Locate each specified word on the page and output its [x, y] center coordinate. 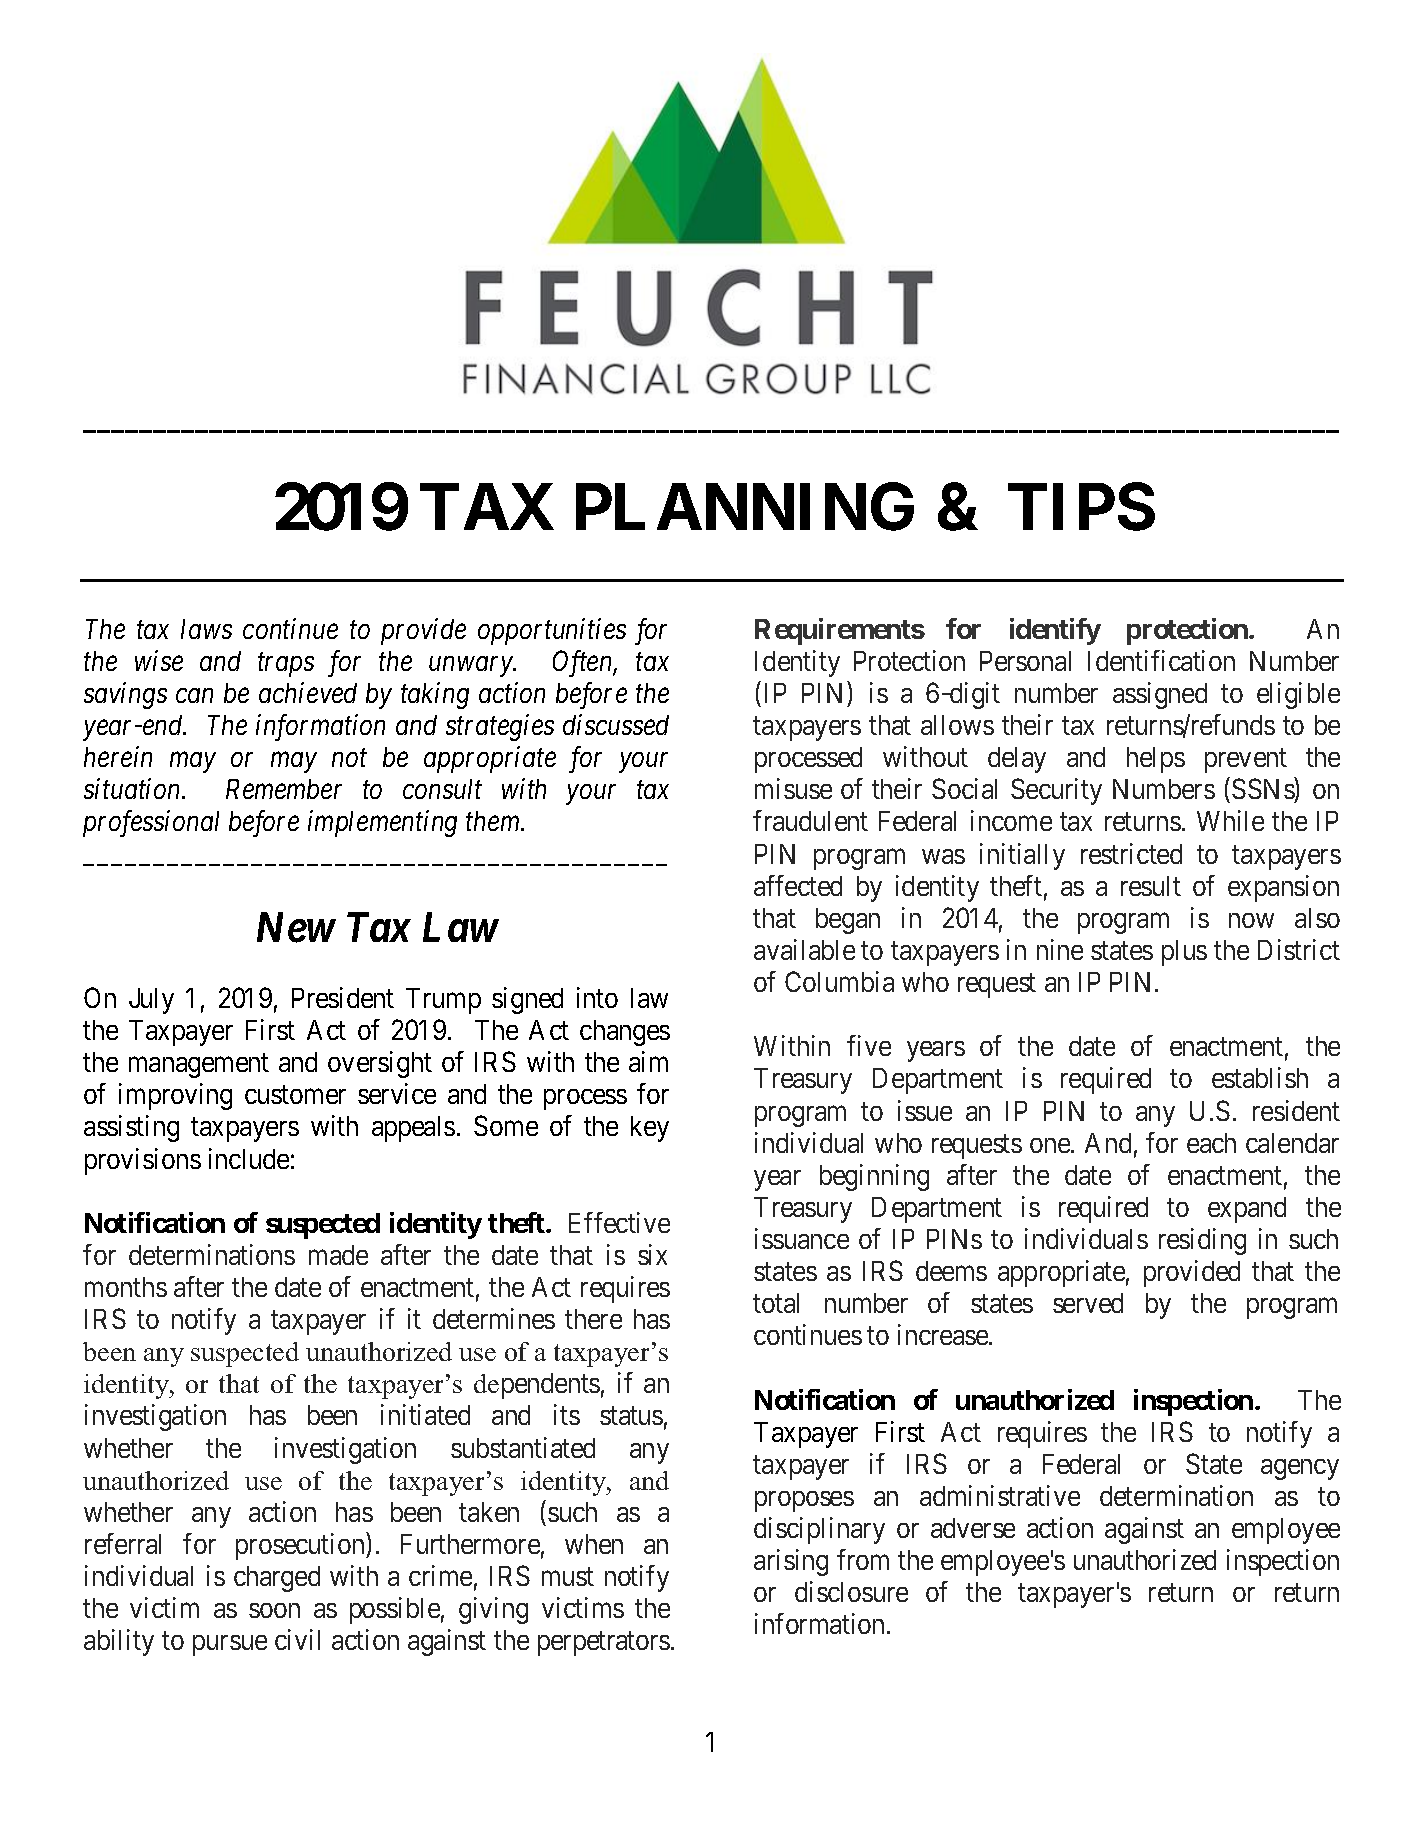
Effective [619, 1222]
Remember [284, 789]
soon [274, 1610]
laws [206, 629]
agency [1300, 1469]
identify [1055, 631]
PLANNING [745, 507]
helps [1156, 760]
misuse [793, 788]
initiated [425, 1414]
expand [1247, 1210]
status [631, 1416]
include [249, 1158]
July [151, 1001]
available [804, 949]
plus [1184, 953]
